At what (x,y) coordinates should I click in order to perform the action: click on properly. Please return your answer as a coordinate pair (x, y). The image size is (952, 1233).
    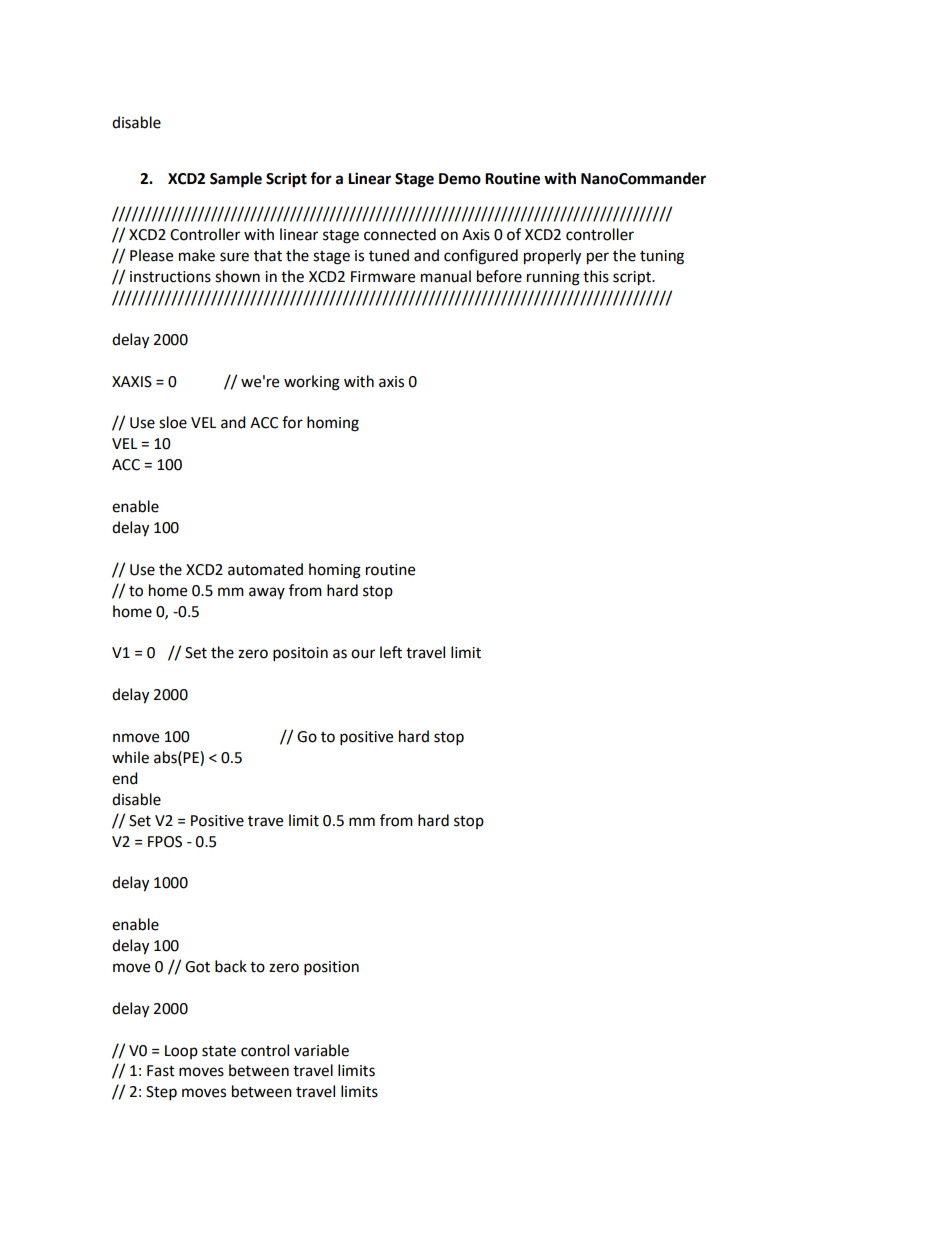
    Looking at the image, I should click on (552, 257).
